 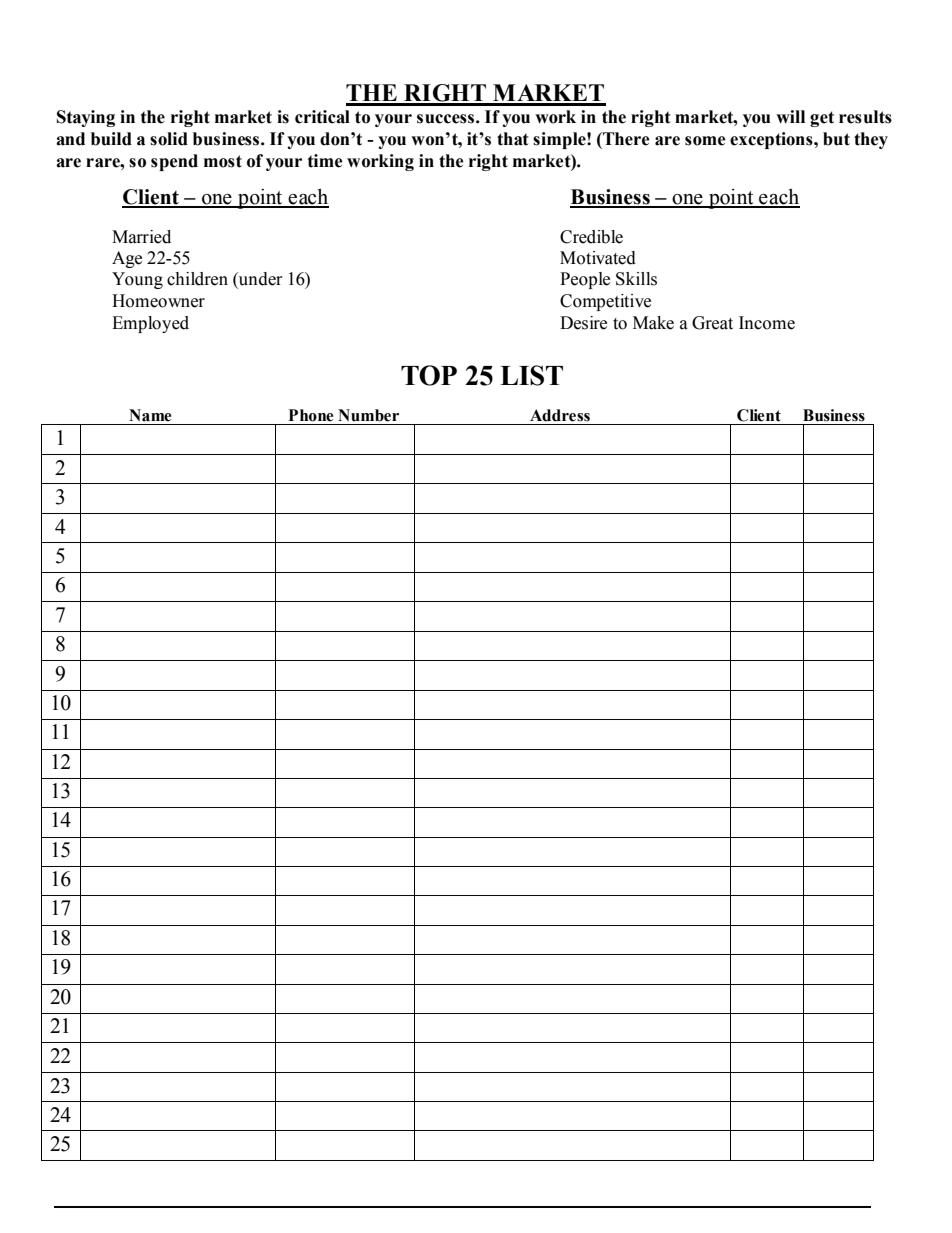 I want to click on LIST, so click(x=531, y=375).
